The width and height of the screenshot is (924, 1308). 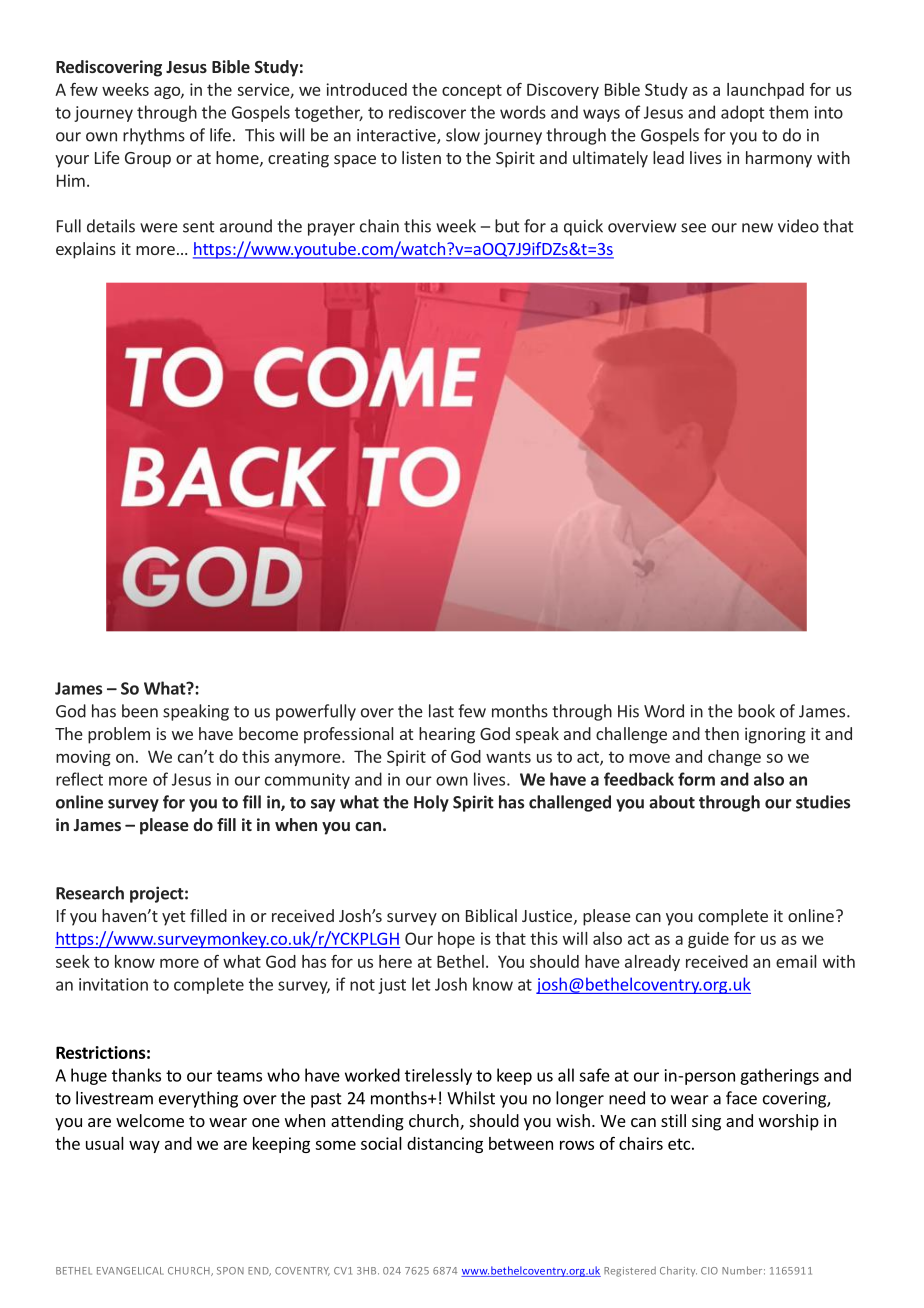 What do you see at coordinates (140, 711) in the screenshot?
I see `been` at bounding box center [140, 711].
